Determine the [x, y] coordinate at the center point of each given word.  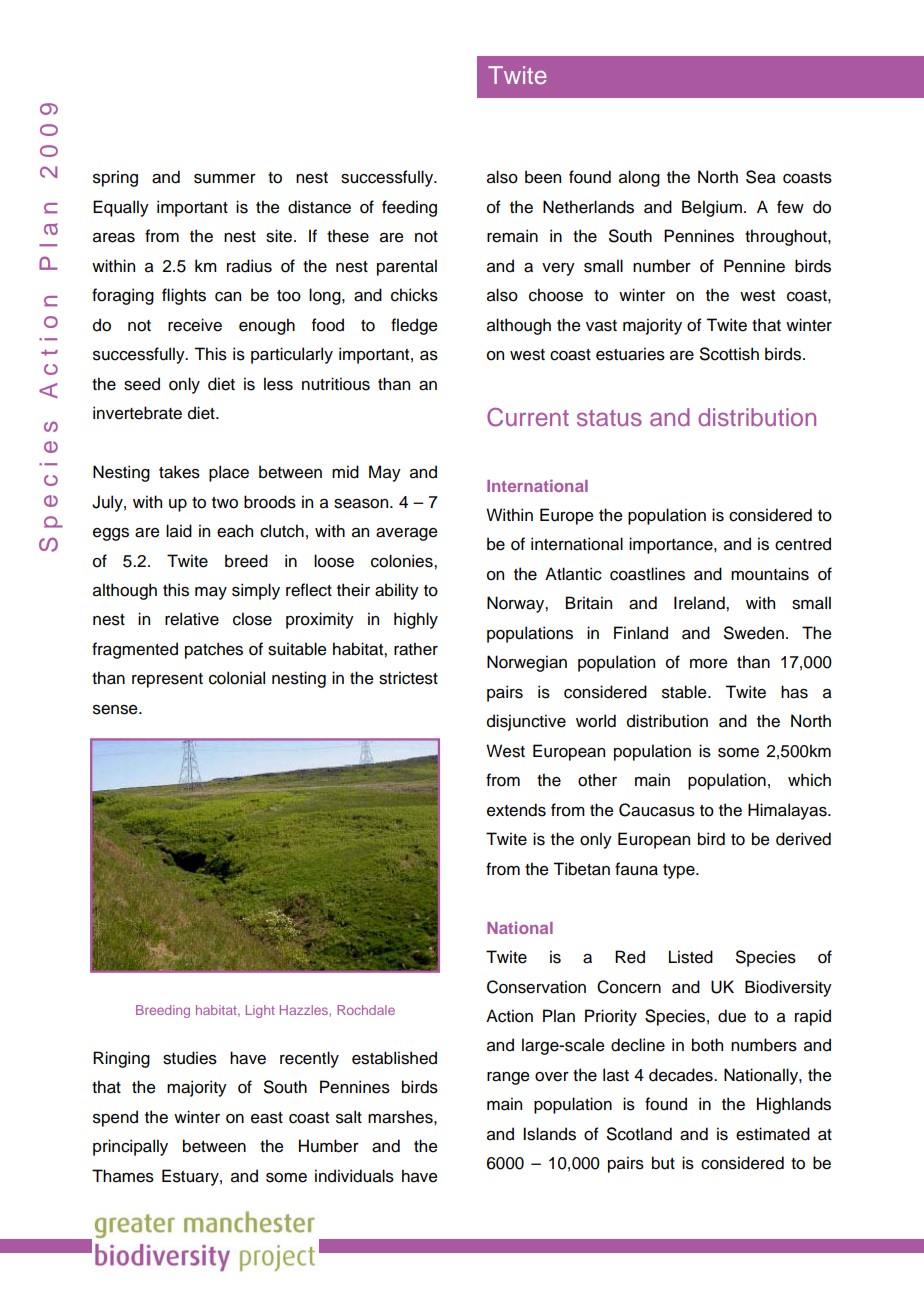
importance [672, 545]
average [407, 534]
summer [225, 179]
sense [116, 710]
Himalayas [788, 811]
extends [516, 810]
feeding [409, 208]
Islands [549, 1134]
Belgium [712, 208]
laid [179, 531]
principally [130, 1147]
